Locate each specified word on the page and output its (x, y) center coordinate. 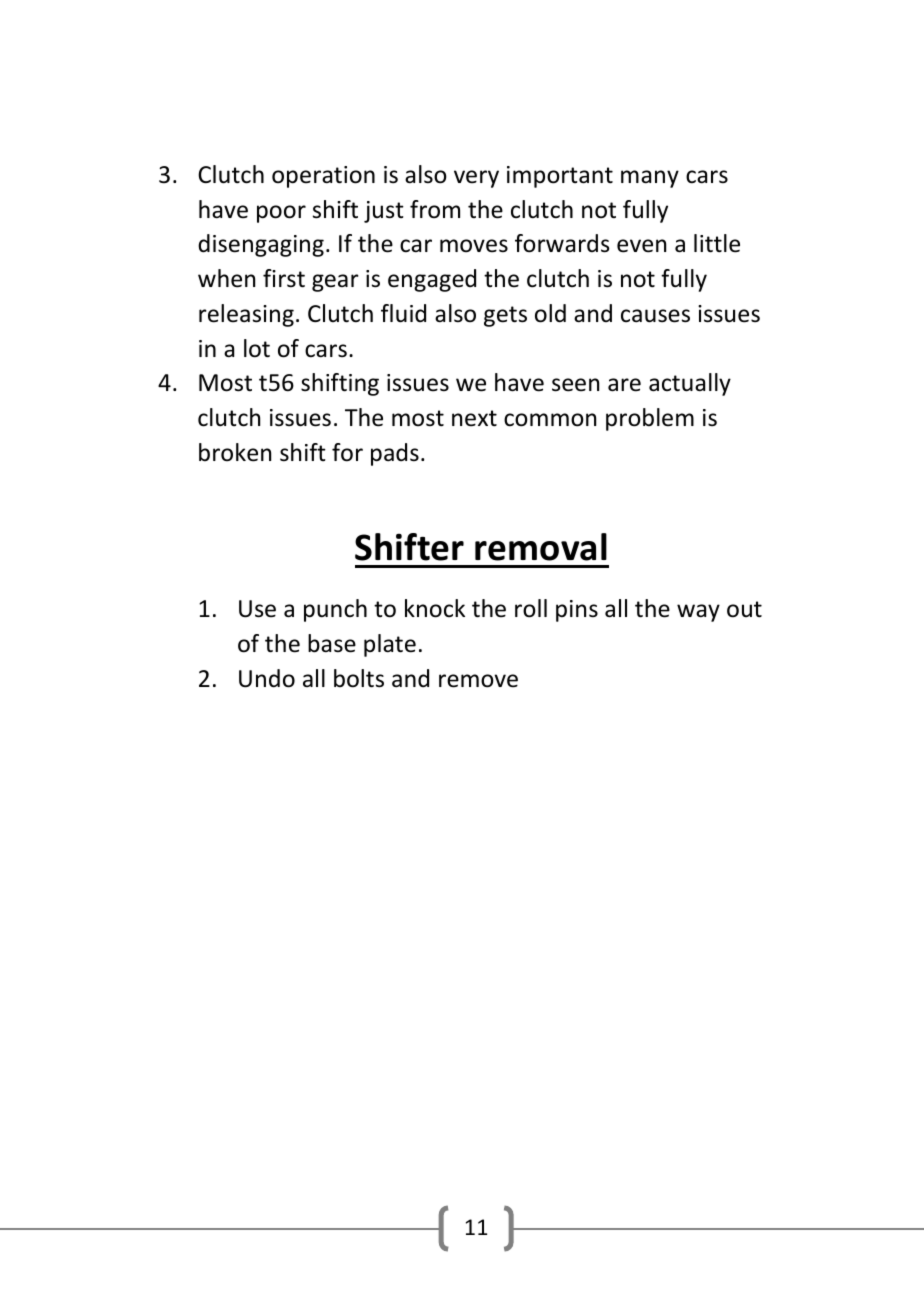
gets (505, 316)
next (474, 418)
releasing (246, 315)
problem (650, 419)
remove (478, 681)
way (698, 613)
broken (235, 452)
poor (281, 214)
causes (655, 316)
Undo (267, 678)
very (476, 179)
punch (335, 610)
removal (541, 547)
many (650, 179)
